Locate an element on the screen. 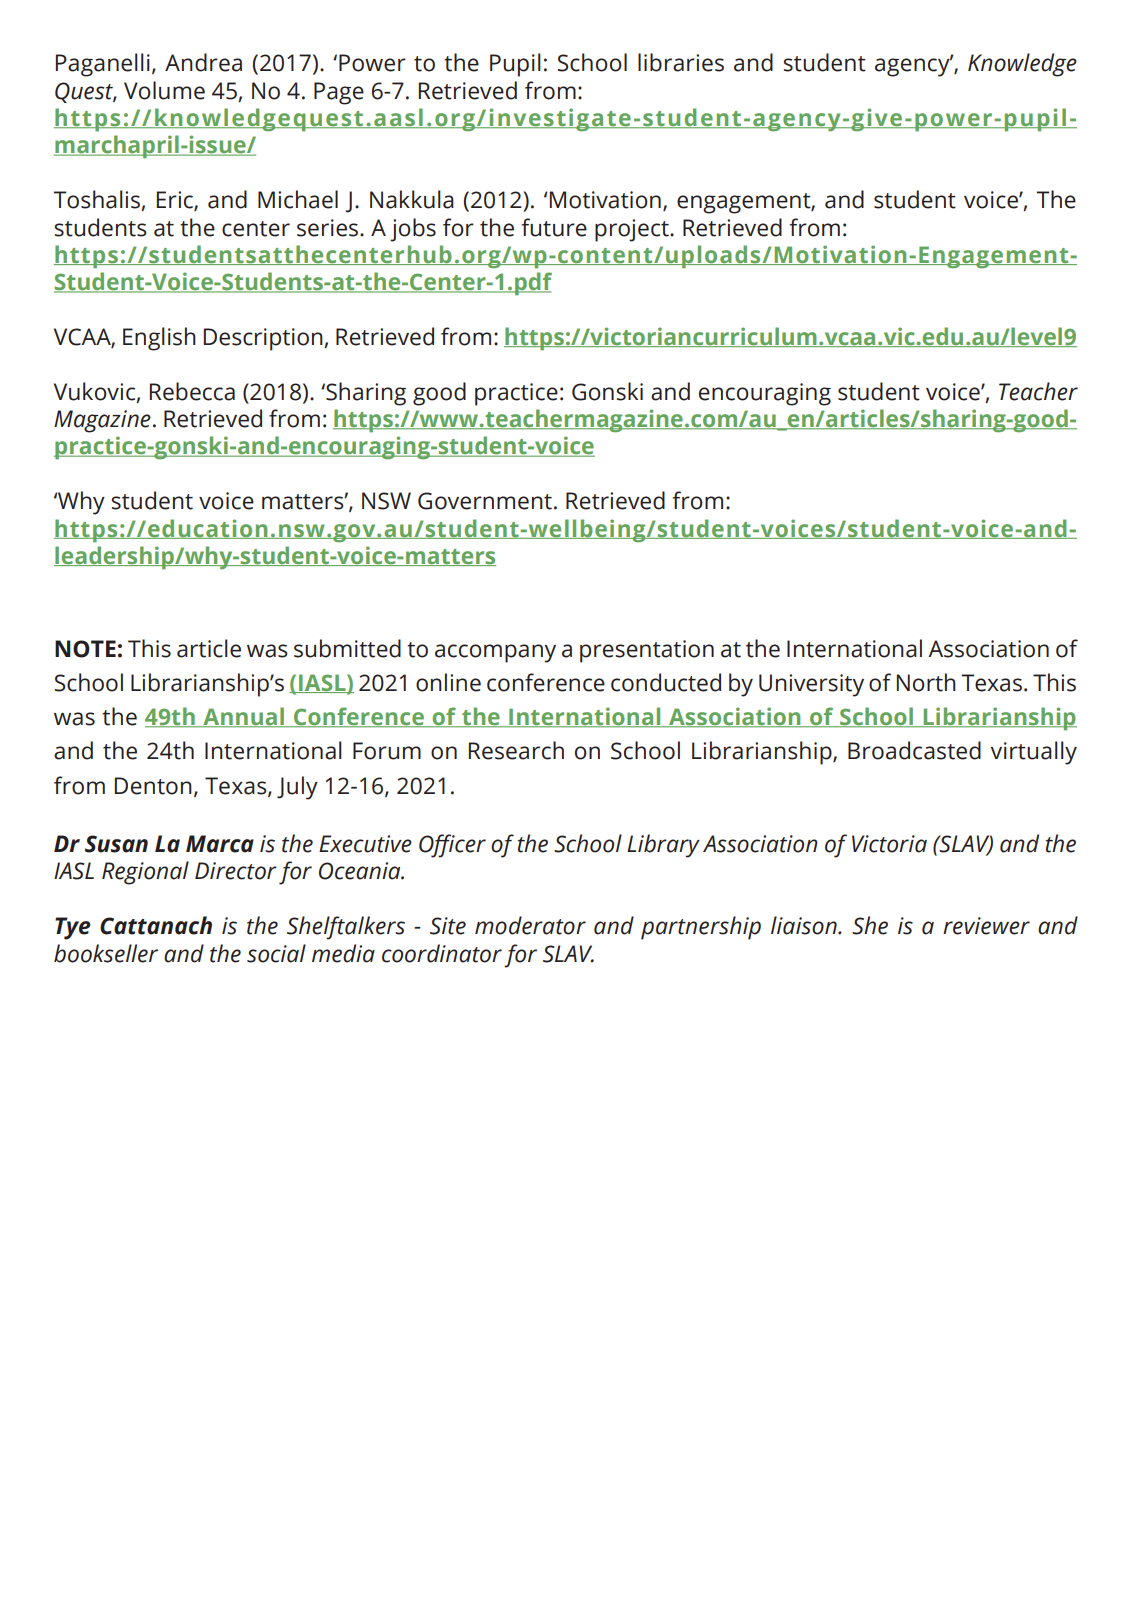  Broadcasted is located at coordinates (914, 750).
